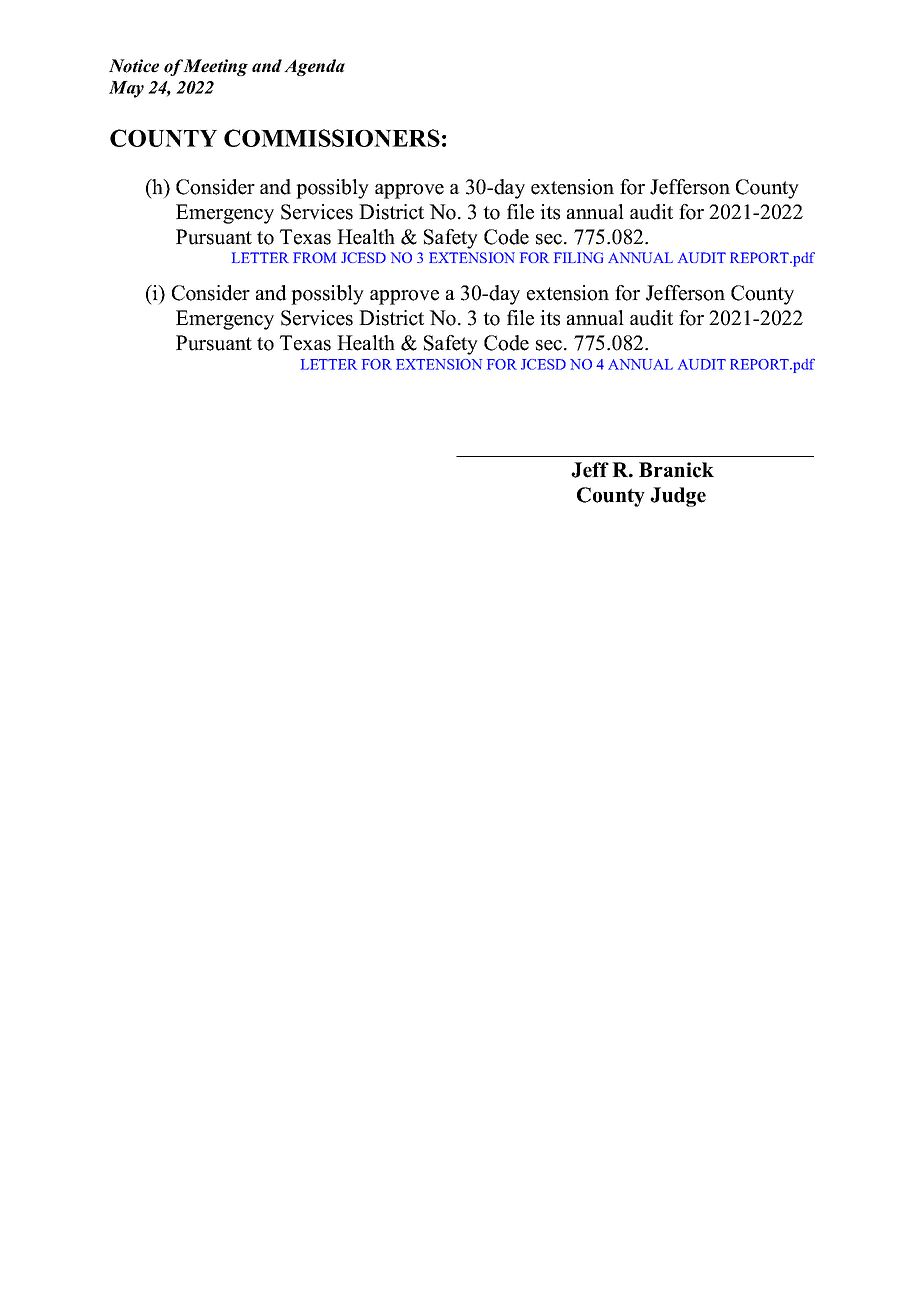  I want to click on COMMISSIONERS, so click(332, 138).
